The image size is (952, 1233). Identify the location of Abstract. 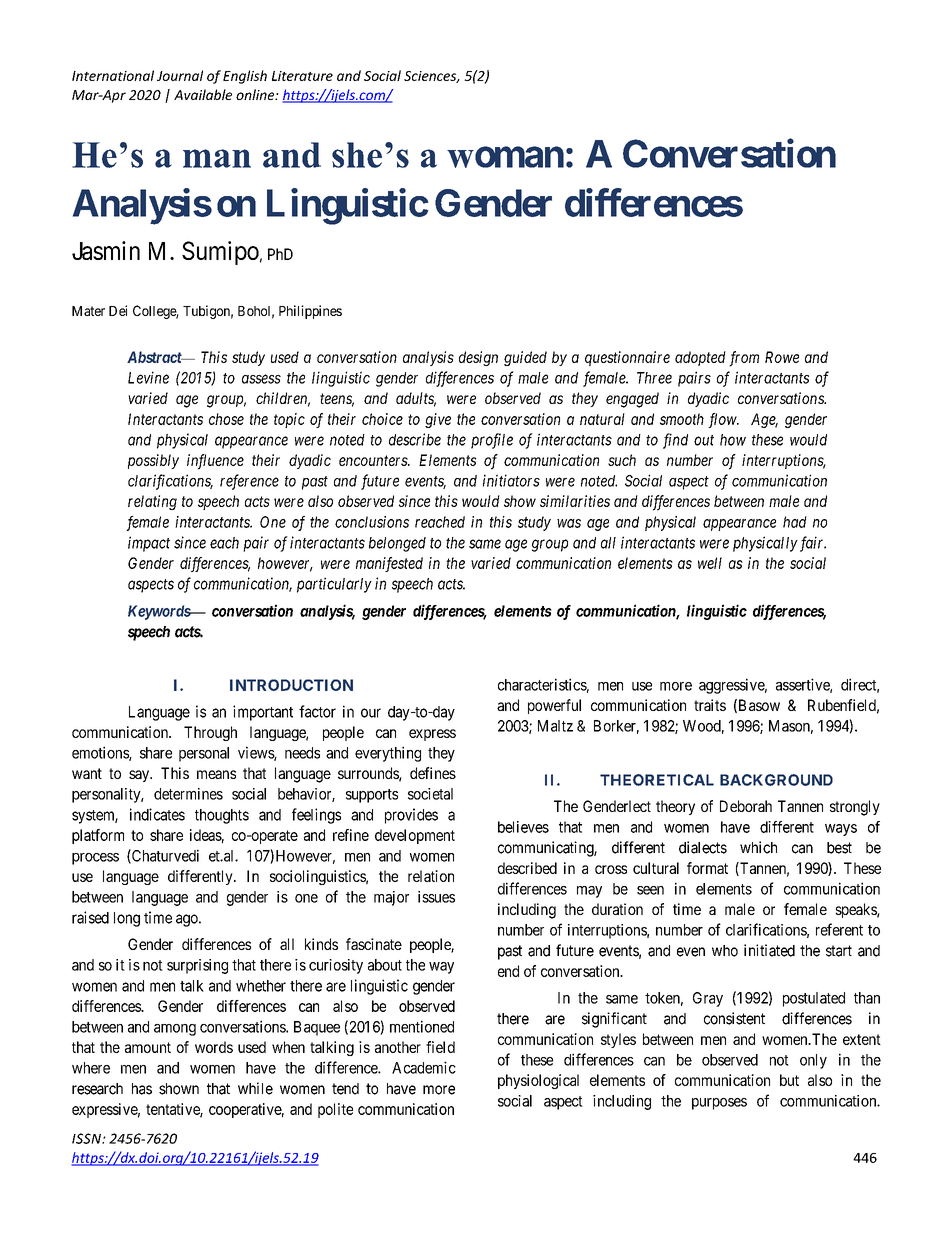
(155, 357).
